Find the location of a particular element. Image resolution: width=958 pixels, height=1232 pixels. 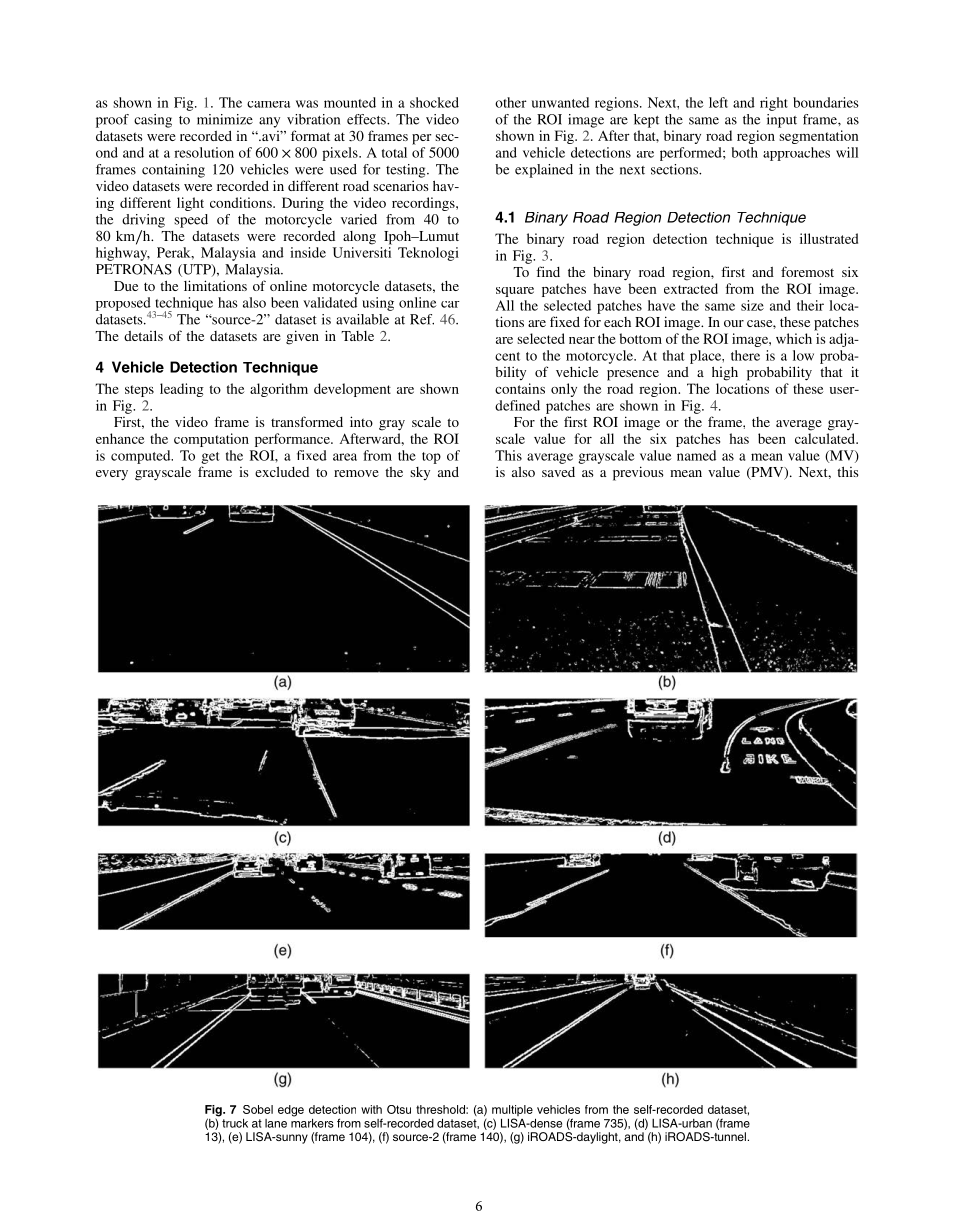

sky is located at coordinates (420, 473).
